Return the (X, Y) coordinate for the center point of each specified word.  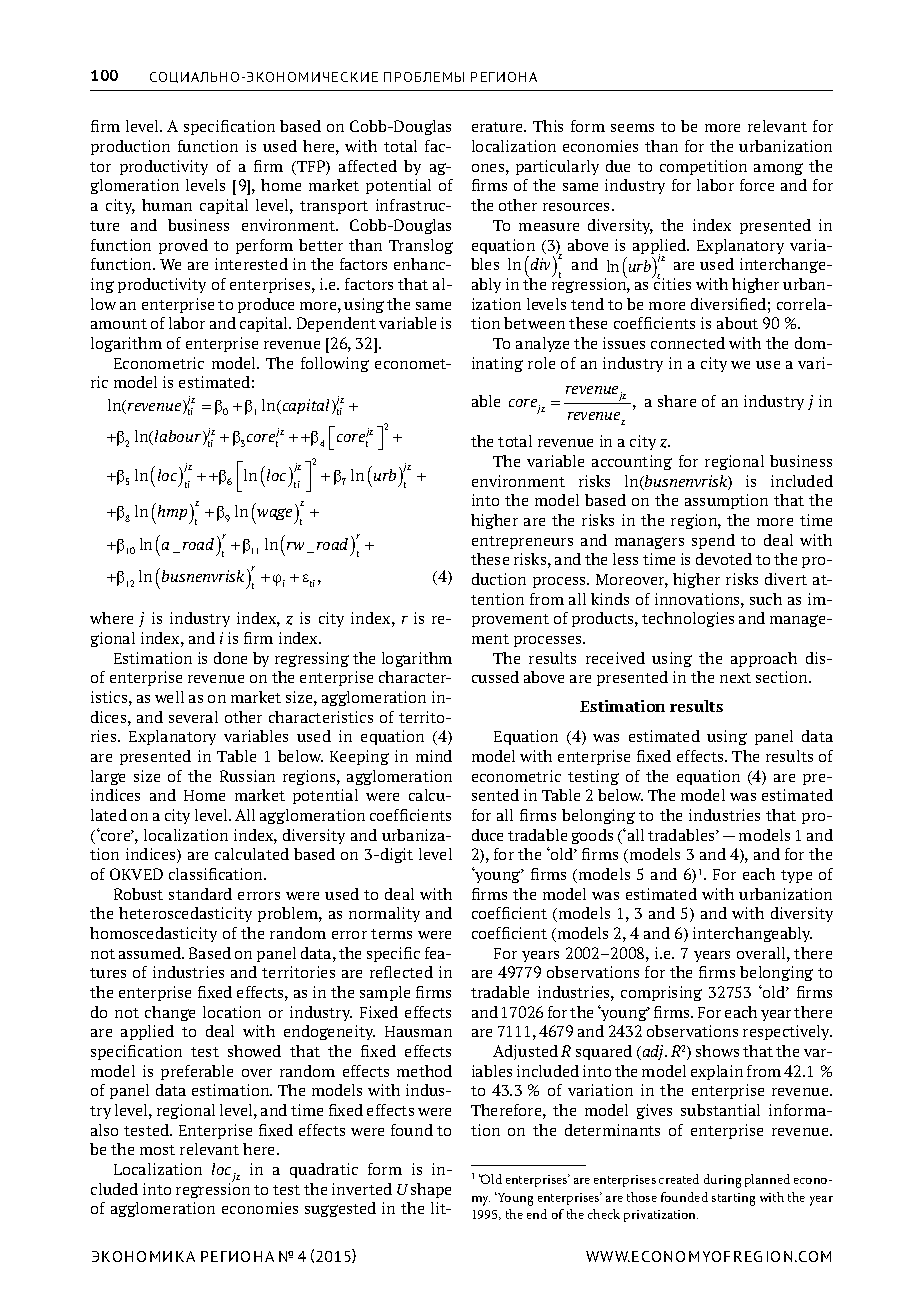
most (157, 1150)
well (169, 697)
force (757, 185)
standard (200, 894)
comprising (661, 993)
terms (391, 934)
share (677, 401)
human (167, 205)
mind (434, 756)
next (735, 678)
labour (179, 437)
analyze (542, 344)
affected (368, 166)
